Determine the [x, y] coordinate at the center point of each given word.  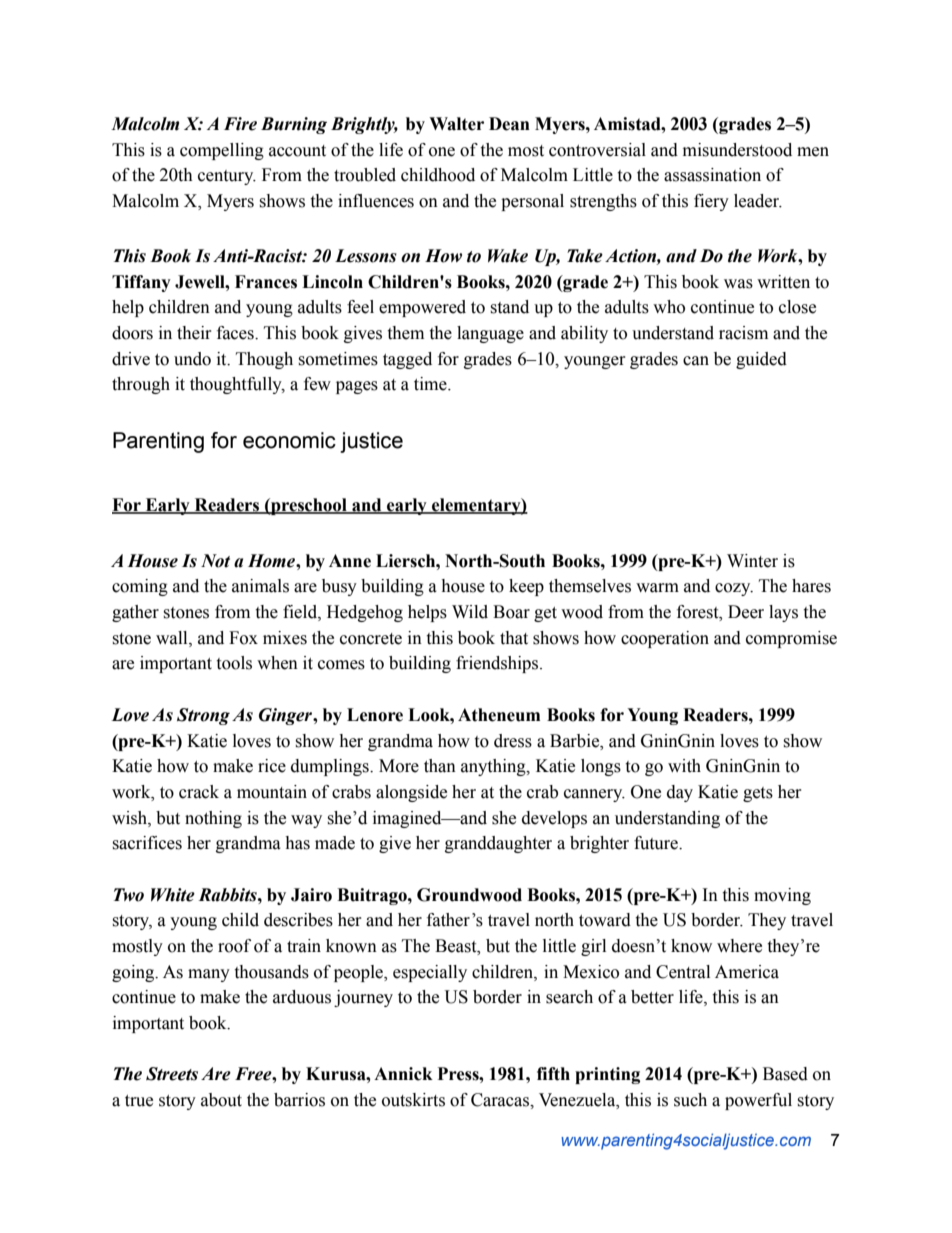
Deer [746, 612]
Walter [456, 124]
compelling [222, 151]
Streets [172, 1074]
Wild [470, 612]
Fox [243, 638]
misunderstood [737, 150]
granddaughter [498, 844]
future [657, 843]
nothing [213, 819]
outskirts [413, 1100]
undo [192, 359]
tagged [407, 360]
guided [761, 360]
